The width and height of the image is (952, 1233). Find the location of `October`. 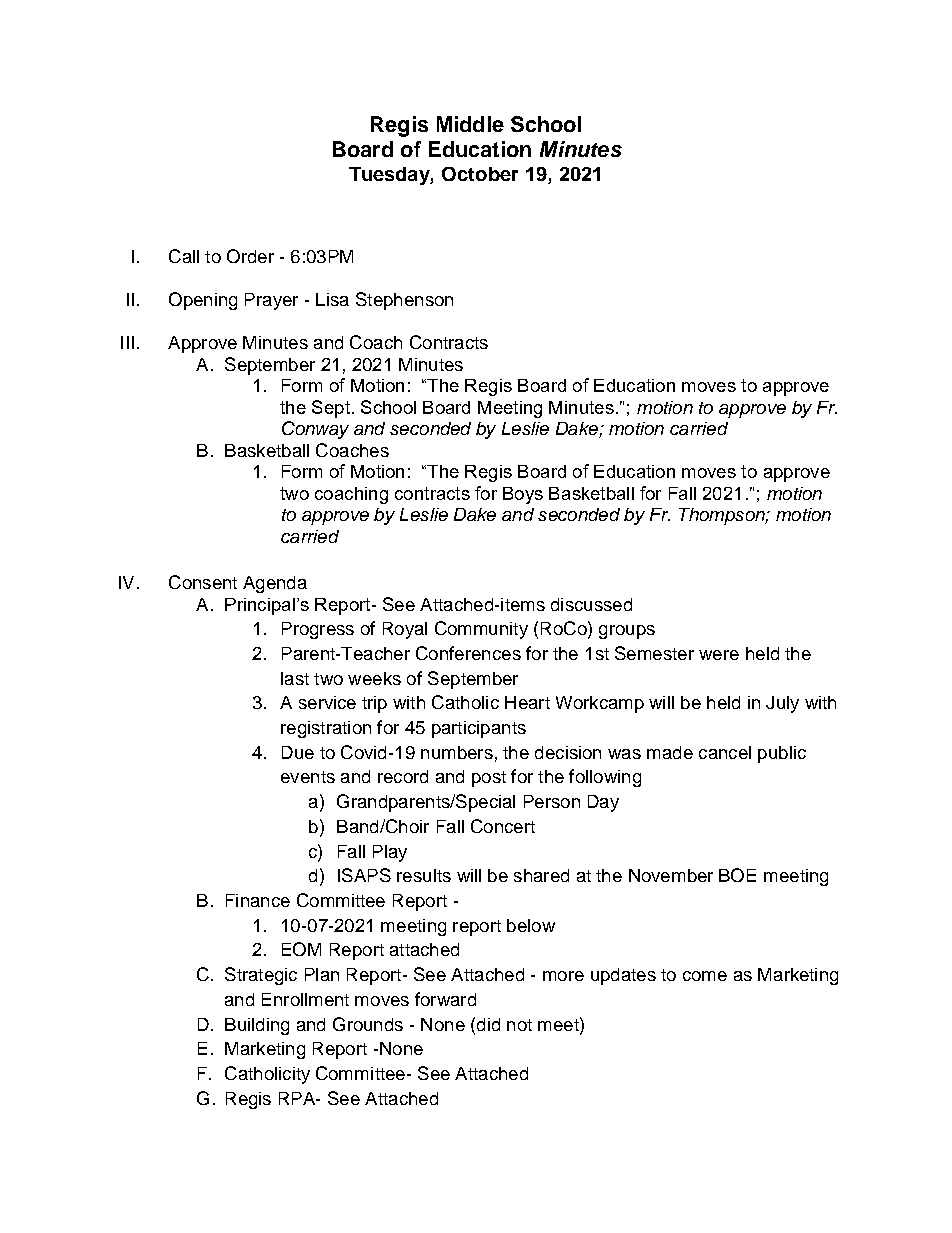

October is located at coordinates (480, 174).
